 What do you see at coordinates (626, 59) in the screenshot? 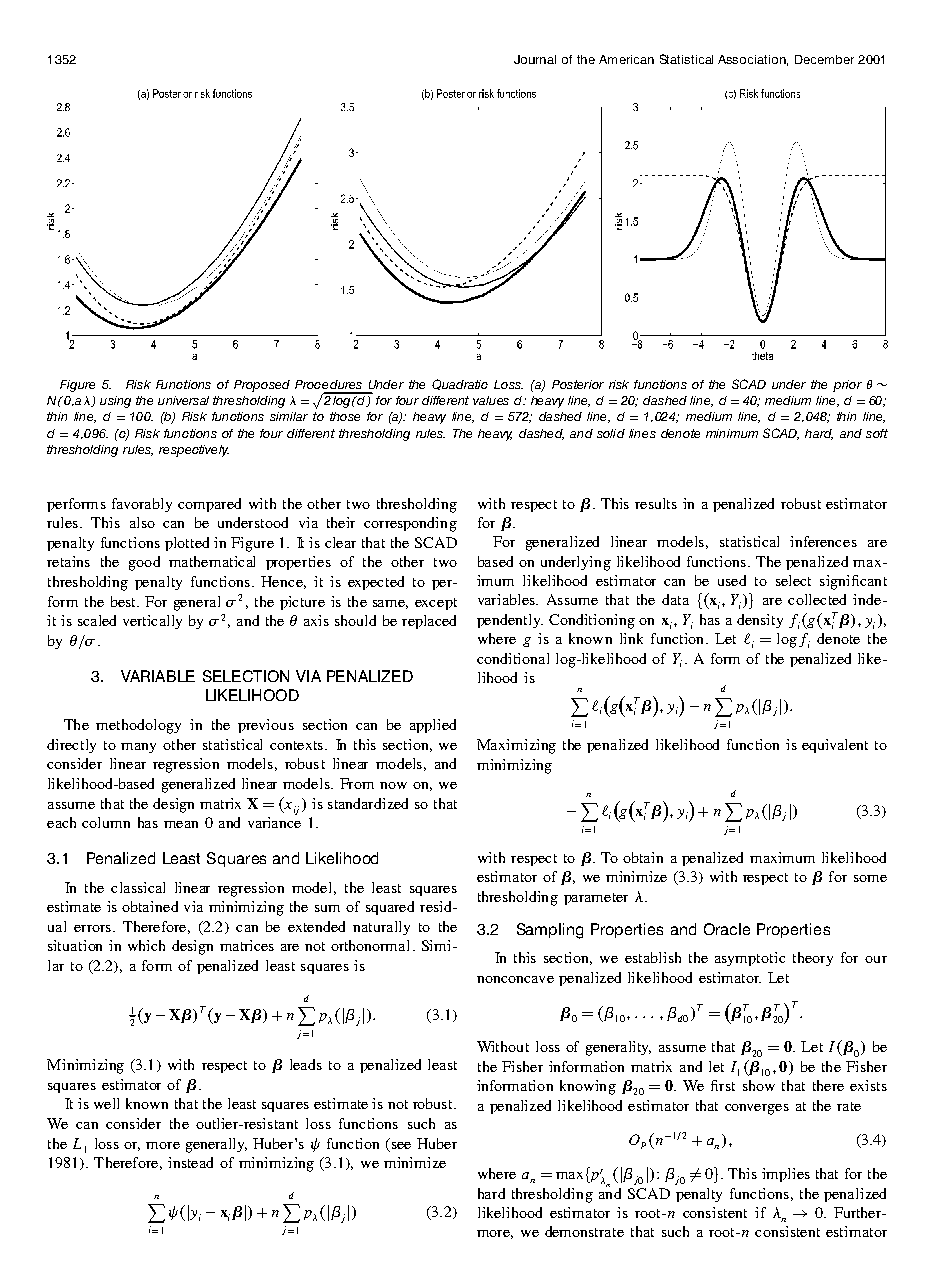
I see `American` at bounding box center [626, 59].
